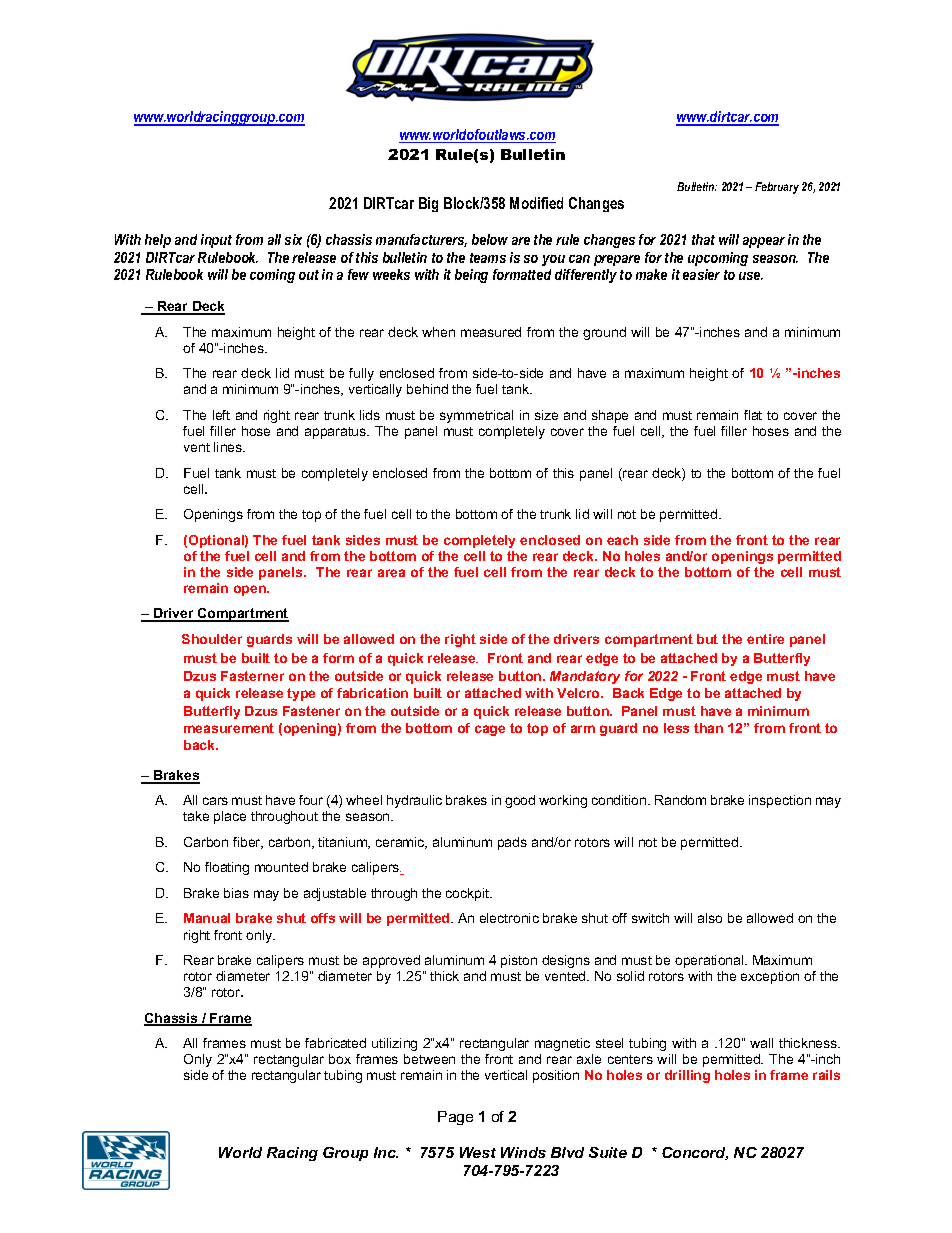  I want to click on Shoulder, so click(212, 639).
